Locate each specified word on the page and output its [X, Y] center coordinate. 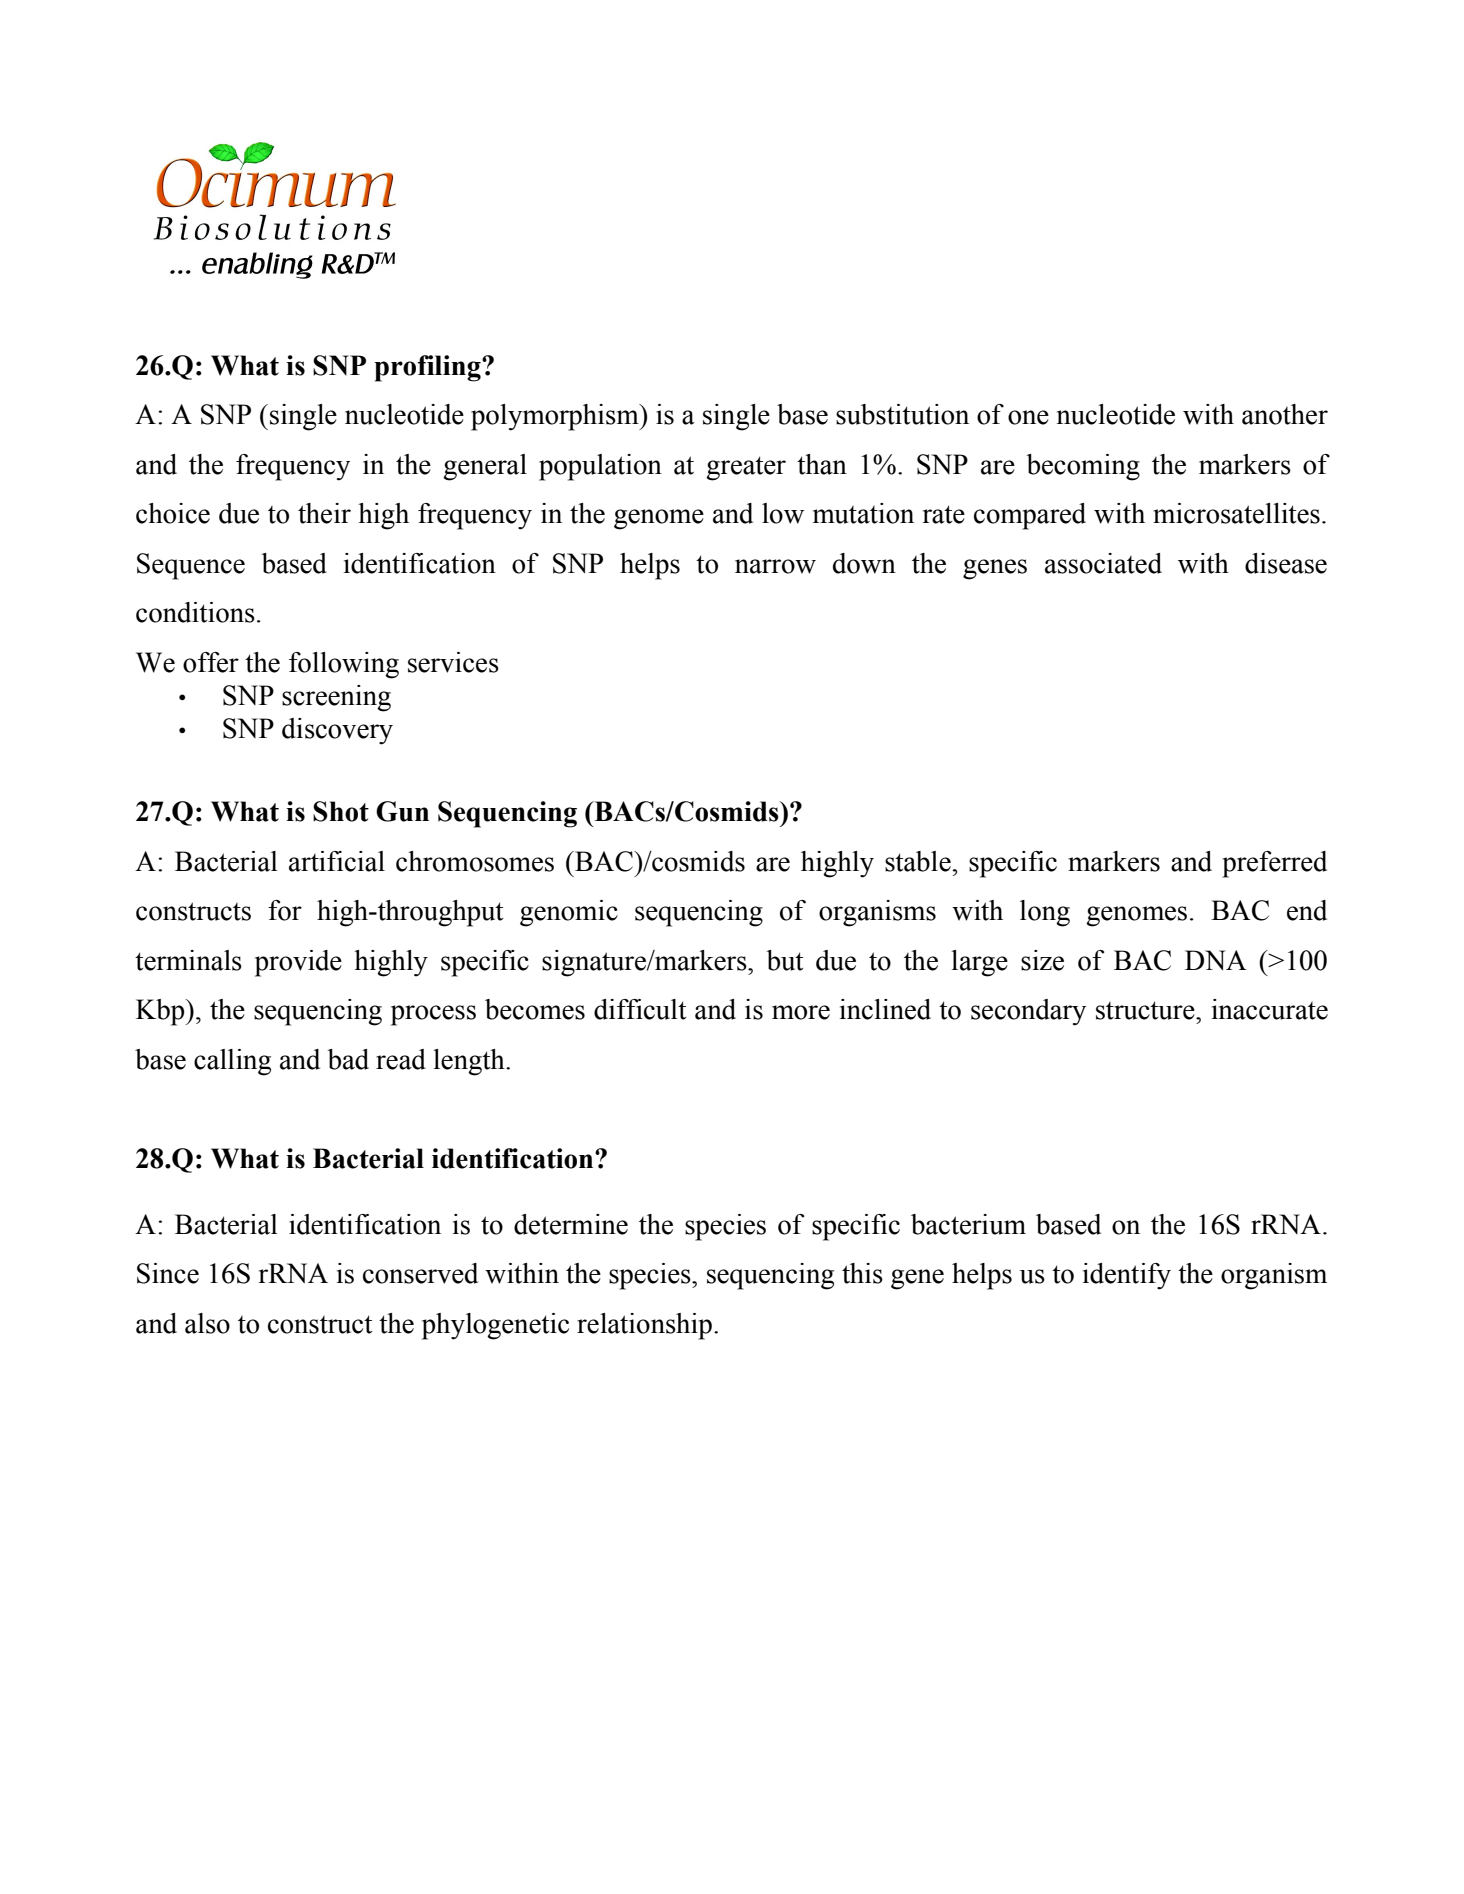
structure [1146, 1010]
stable [918, 861]
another [1285, 414]
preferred [1274, 864]
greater [746, 468]
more [801, 1012]
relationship [644, 1326]
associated [1103, 563]
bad [348, 1059]
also [207, 1323]
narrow [775, 566]
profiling [428, 368]
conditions [195, 612]
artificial [337, 861]
